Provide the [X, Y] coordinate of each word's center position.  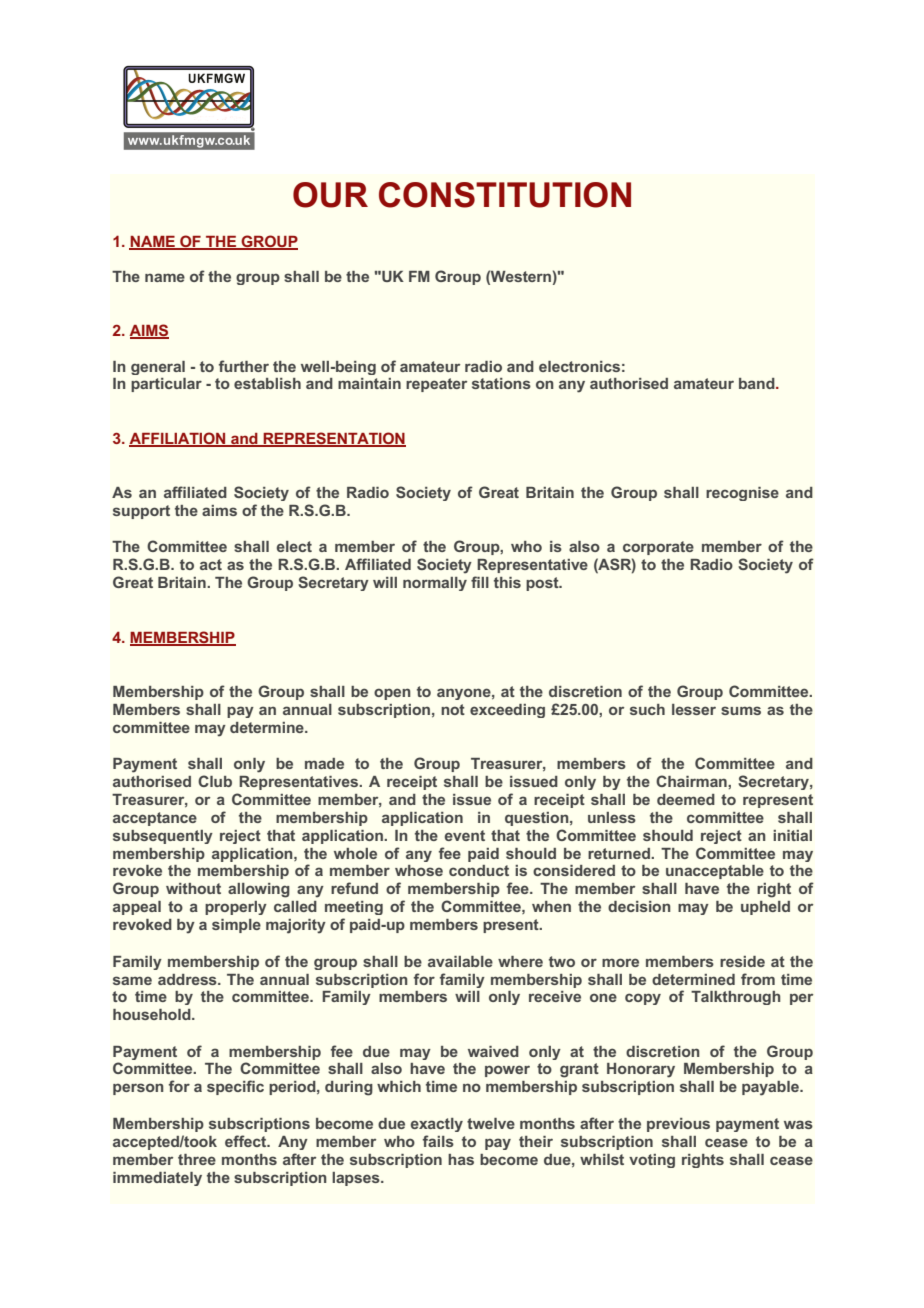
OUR [330, 195]
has [461, 1159]
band [758, 383]
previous [678, 1125]
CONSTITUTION [505, 195]
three [197, 1159]
